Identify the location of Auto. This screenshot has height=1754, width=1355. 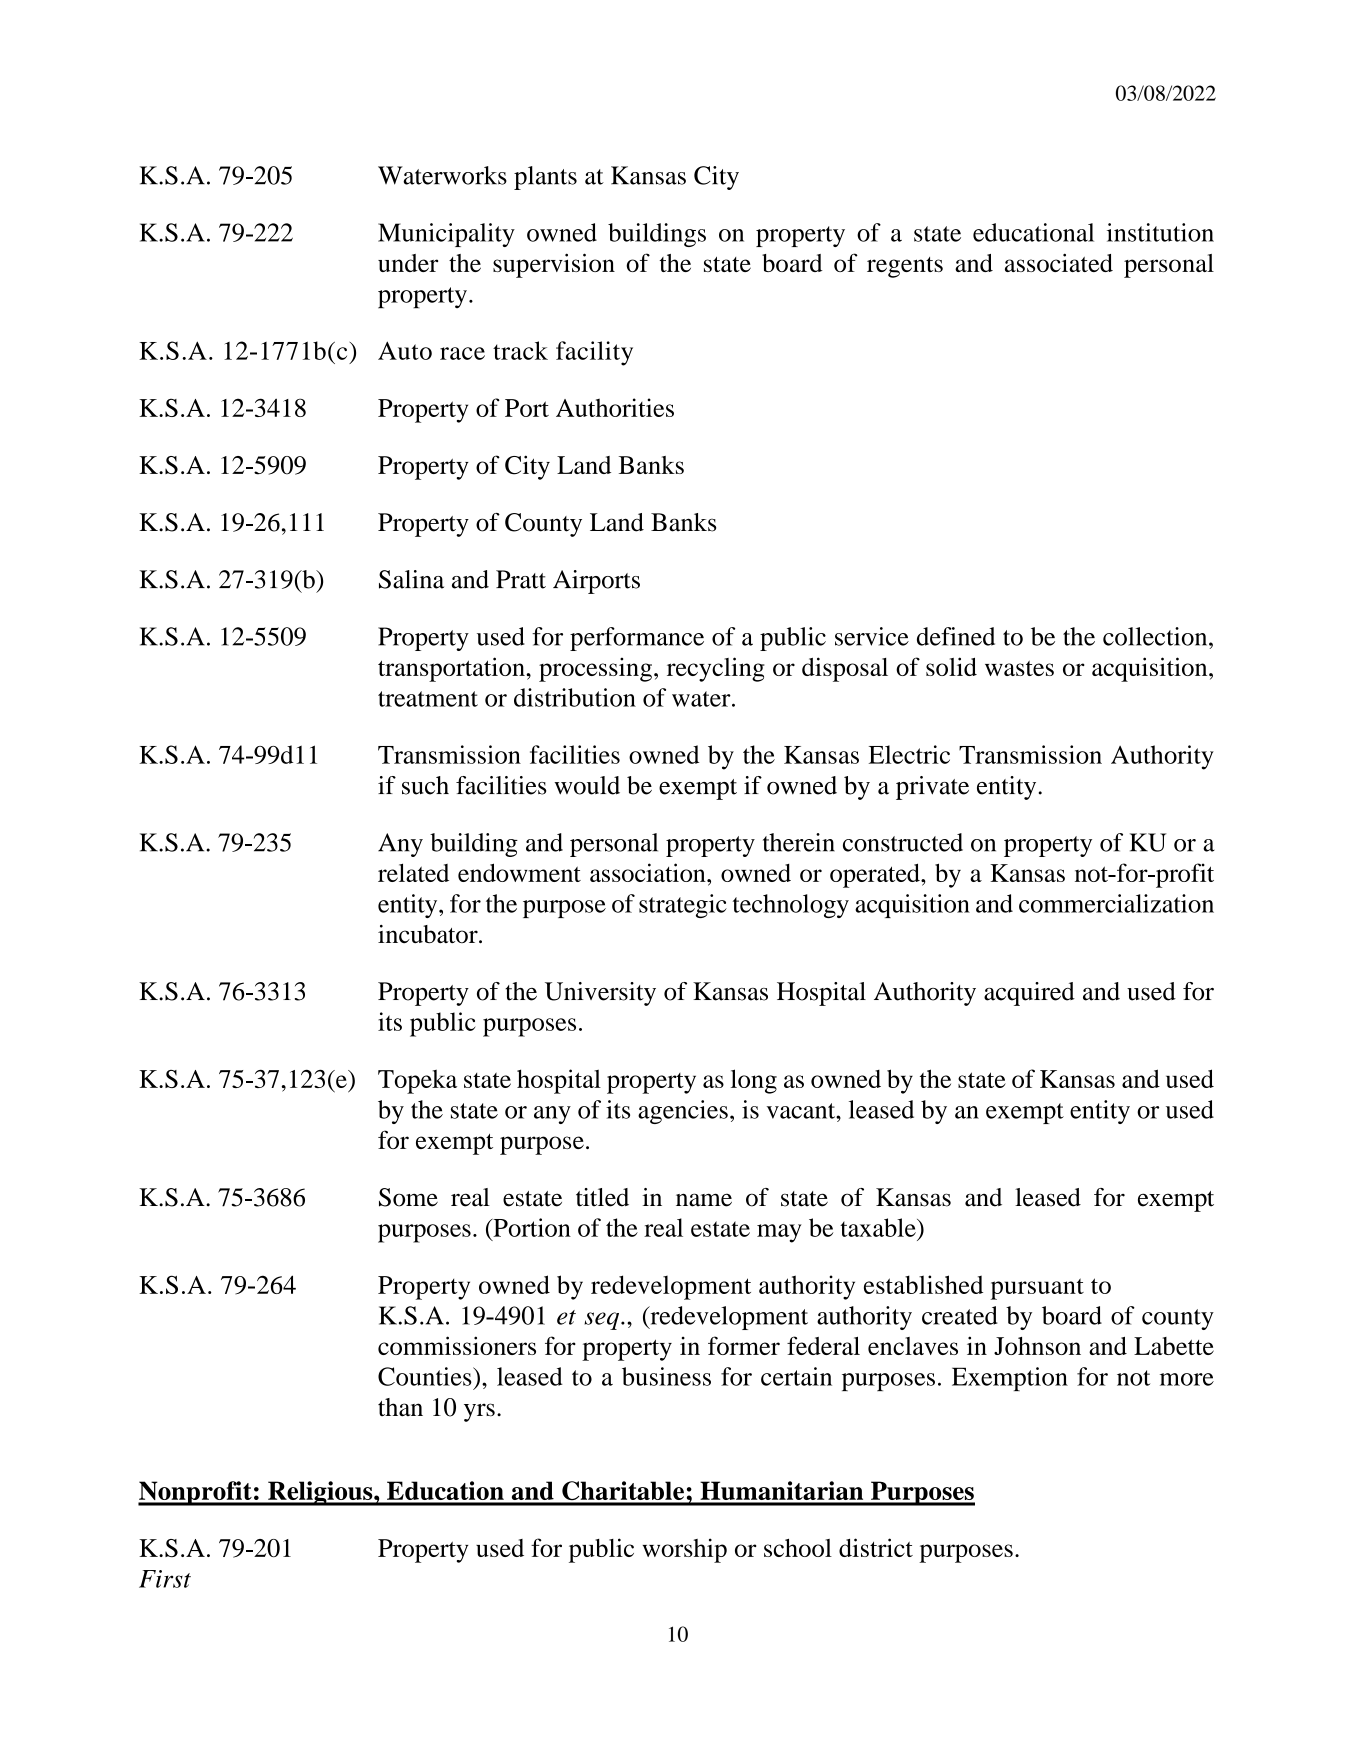
(405, 350).
